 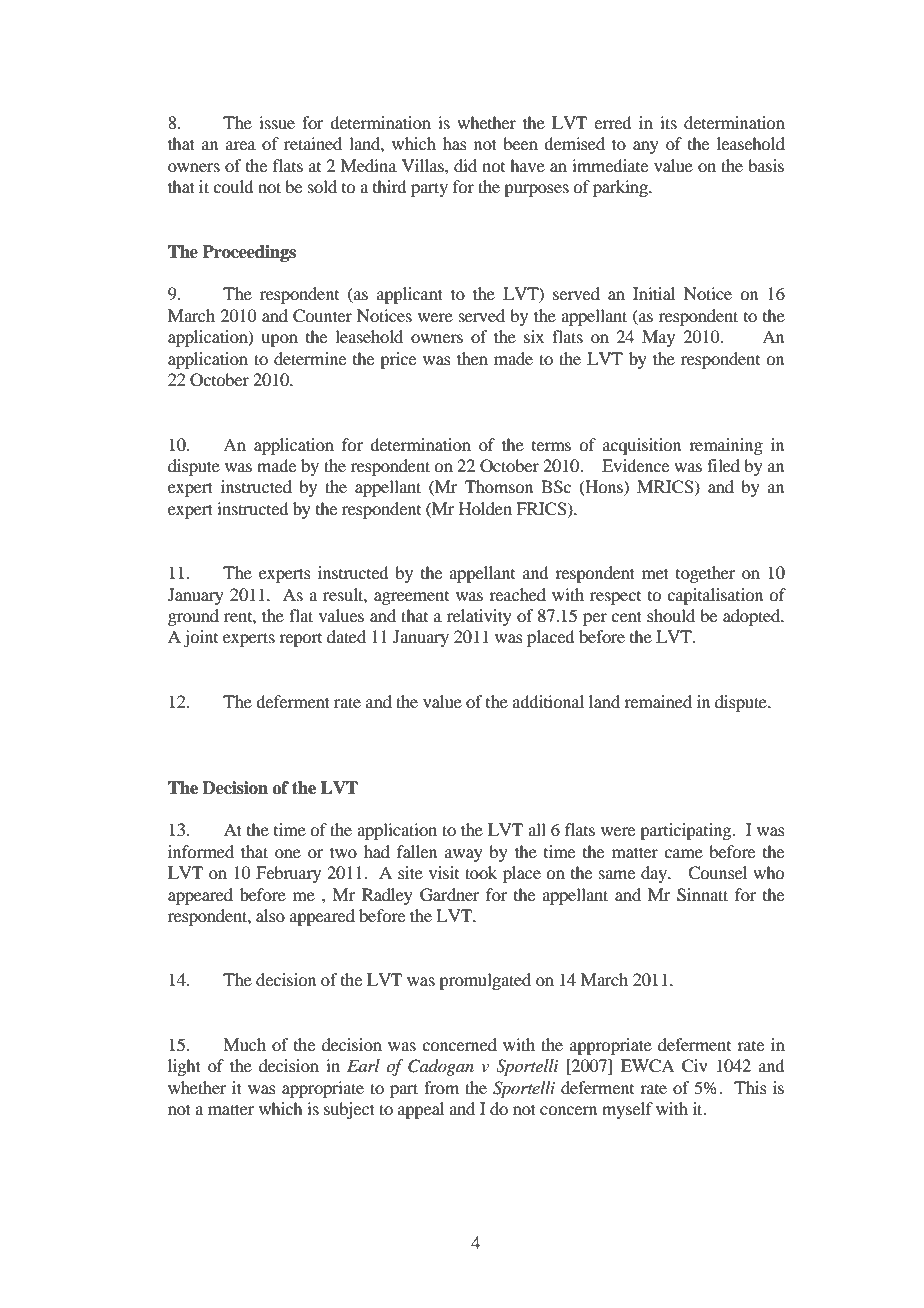 What do you see at coordinates (288, 853) in the page?
I see `one` at bounding box center [288, 853].
